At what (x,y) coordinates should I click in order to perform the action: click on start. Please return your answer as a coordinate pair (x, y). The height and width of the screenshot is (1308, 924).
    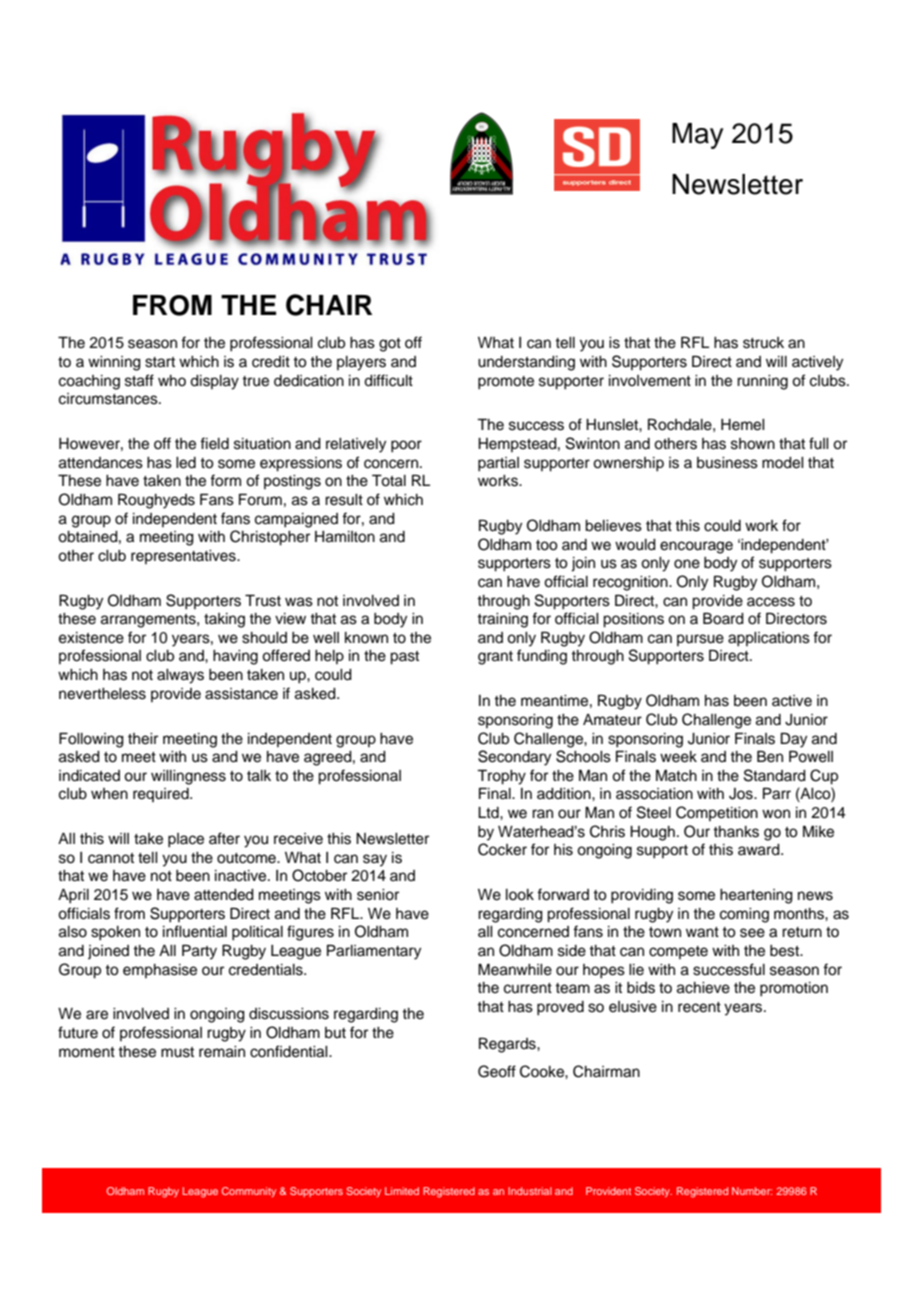
    Looking at the image, I should click on (160, 362).
